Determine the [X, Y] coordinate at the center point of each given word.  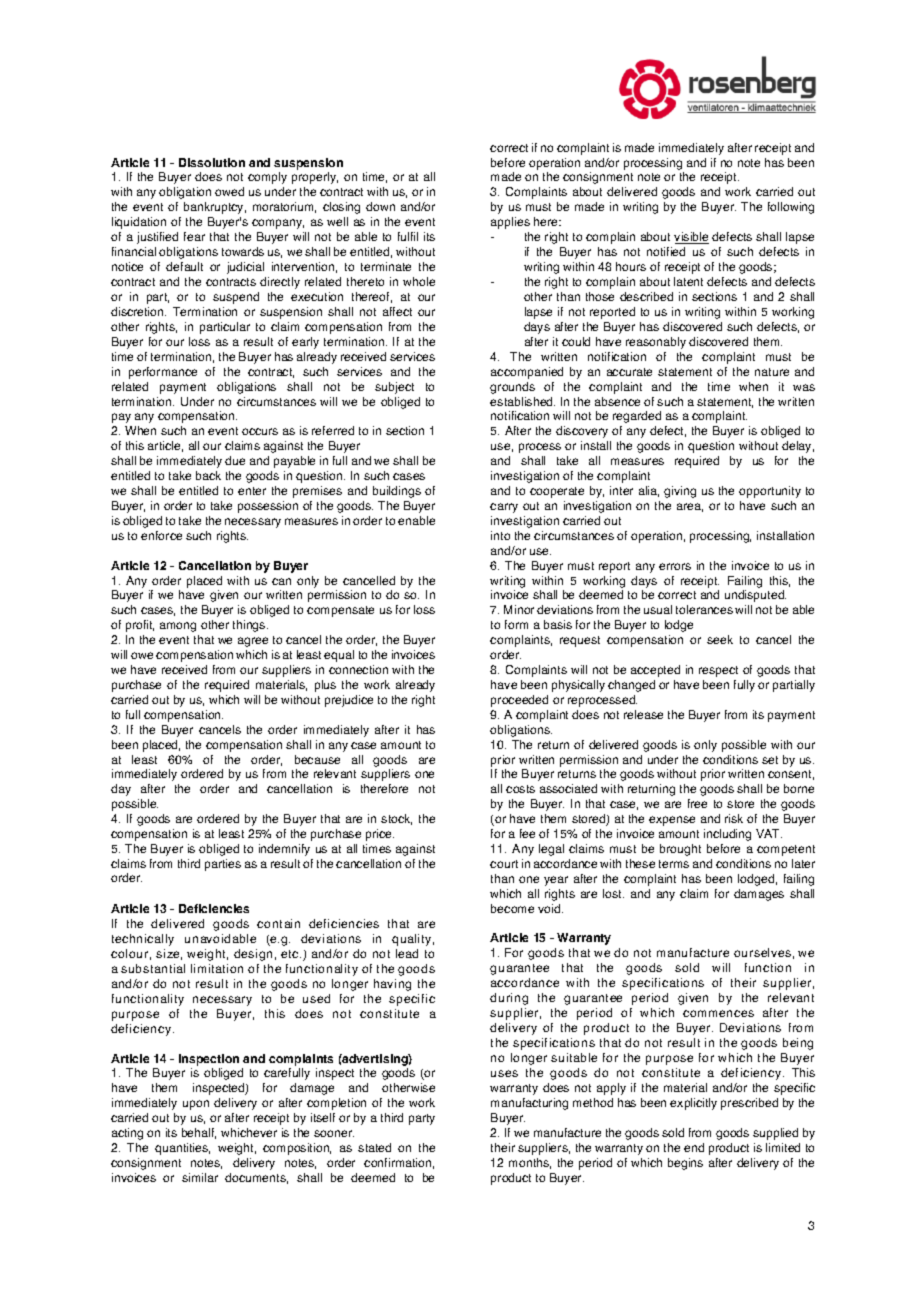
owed [229, 191]
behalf [199, 1133]
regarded [637, 417]
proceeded [519, 701]
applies [510, 223]
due [235, 460]
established [522, 401]
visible [691, 238]
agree [253, 642]
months [530, 1163]
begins [685, 1164]
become [512, 908]
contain [278, 923]
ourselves [762, 952]
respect [718, 671]
